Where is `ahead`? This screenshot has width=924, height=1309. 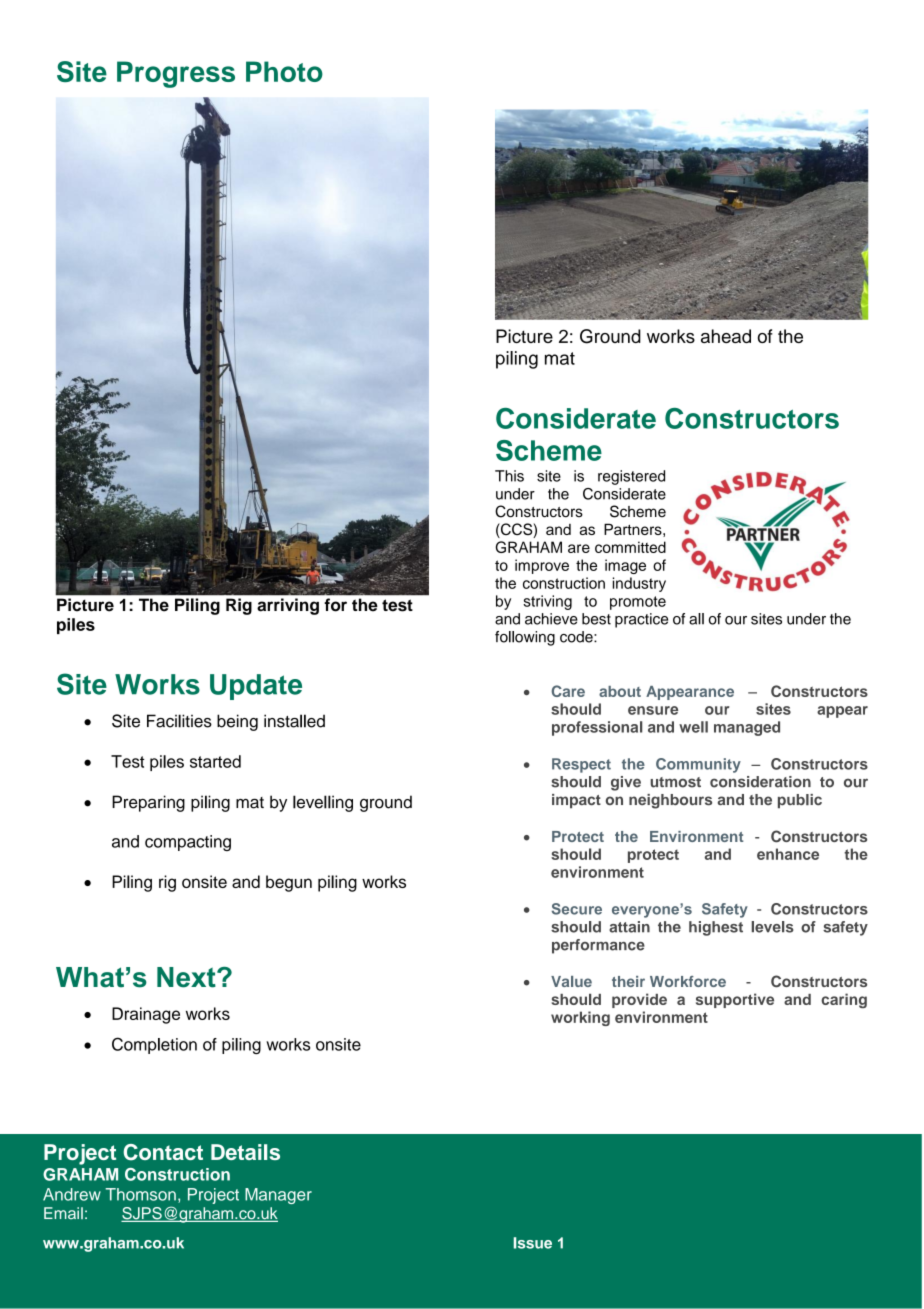 ahead is located at coordinates (726, 336).
